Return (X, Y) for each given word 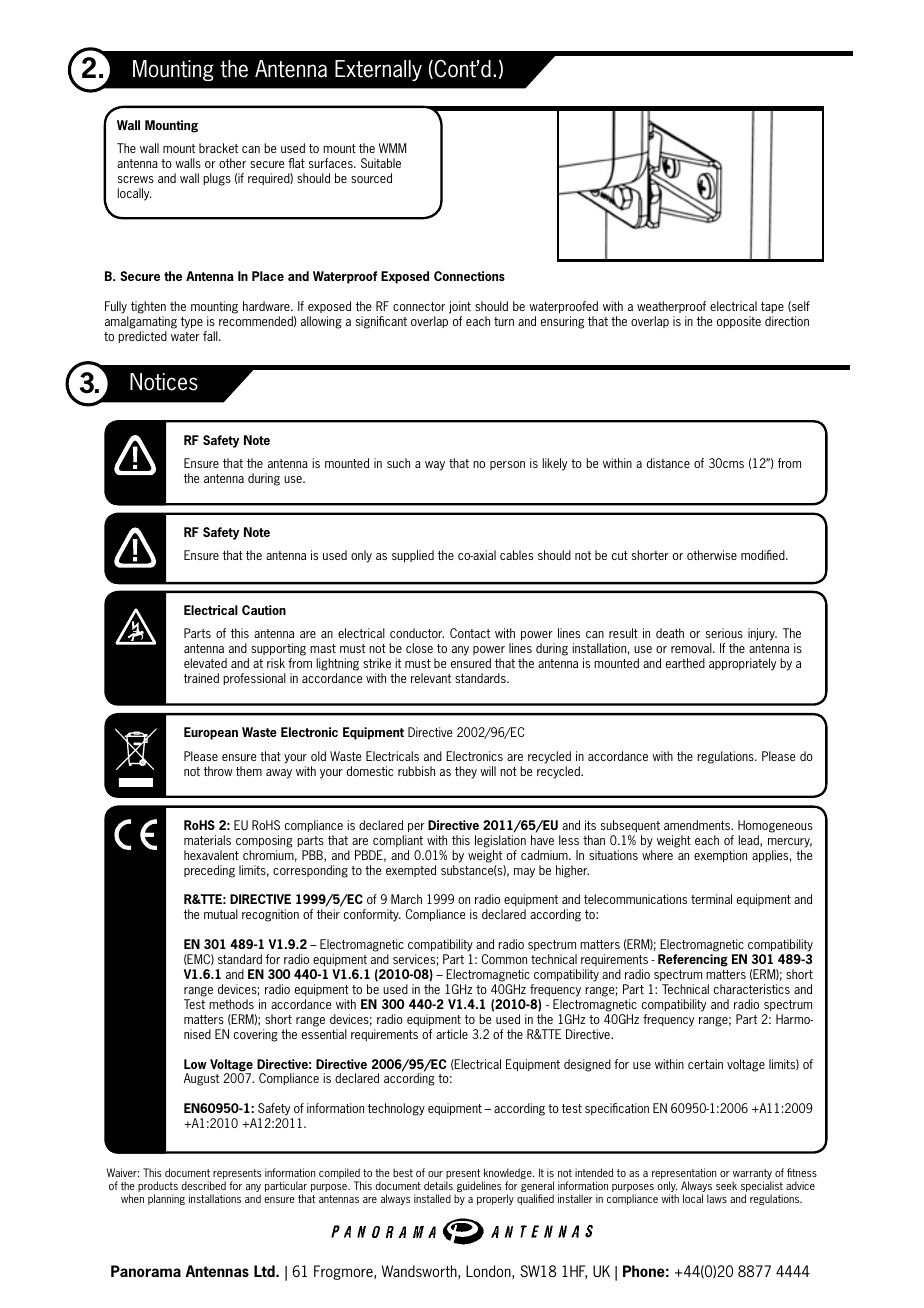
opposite (739, 322)
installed (432, 1198)
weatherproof (671, 307)
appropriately (742, 664)
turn (504, 321)
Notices (164, 382)
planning (166, 1199)
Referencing (693, 960)
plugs (217, 179)
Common (504, 959)
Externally (378, 70)
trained (201, 678)
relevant (431, 678)
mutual (221, 914)
